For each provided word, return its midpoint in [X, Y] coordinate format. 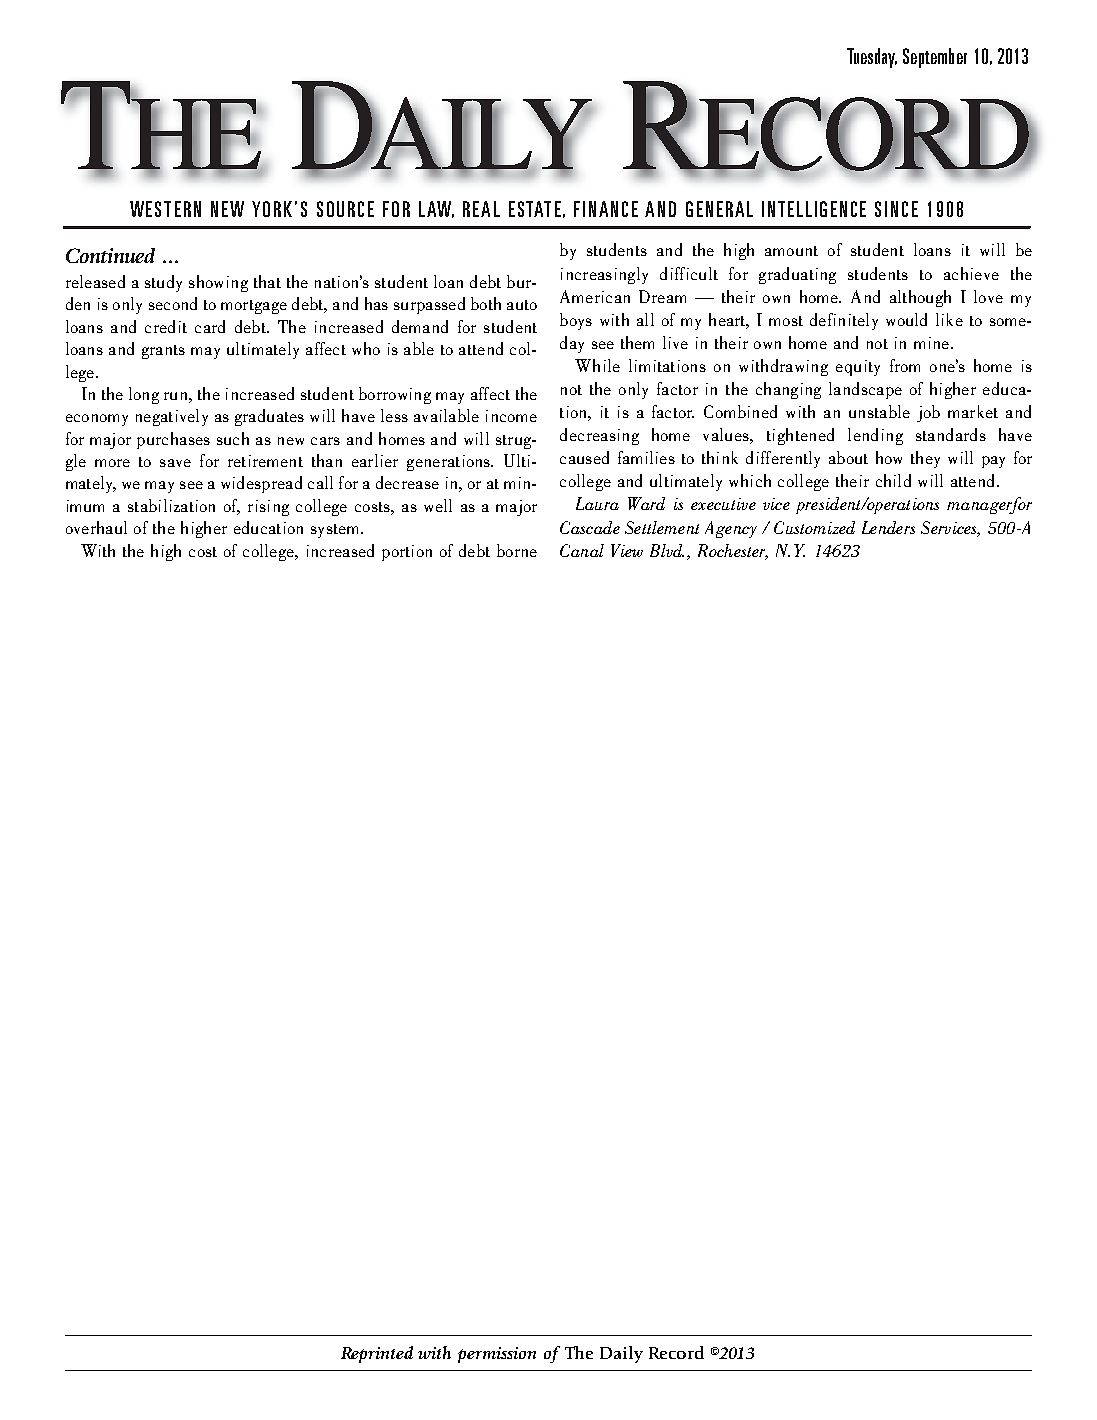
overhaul [96, 527]
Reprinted [377, 1354]
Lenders [888, 527]
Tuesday [872, 58]
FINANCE [606, 209]
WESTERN [165, 209]
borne [517, 550]
